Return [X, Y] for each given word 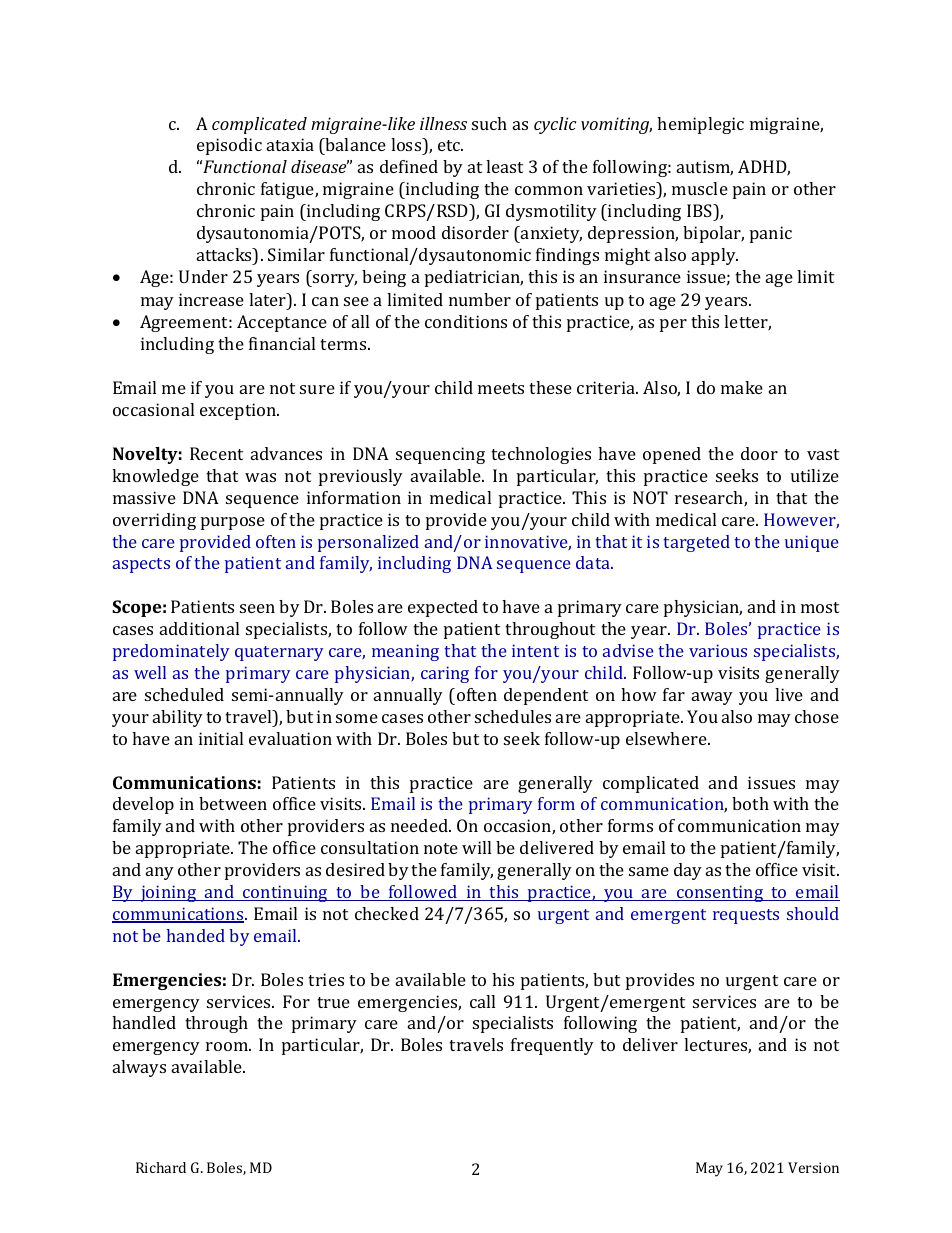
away [712, 698]
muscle [700, 188]
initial [221, 738]
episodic [229, 146]
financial [282, 343]
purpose [233, 523]
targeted [696, 543]
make [742, 387]
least [504, 166]
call [482, 1001]
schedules [513, 716]
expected [443, 608]
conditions [466, 321]
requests [746, 916]
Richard [161, 1167]
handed [196, 935]
